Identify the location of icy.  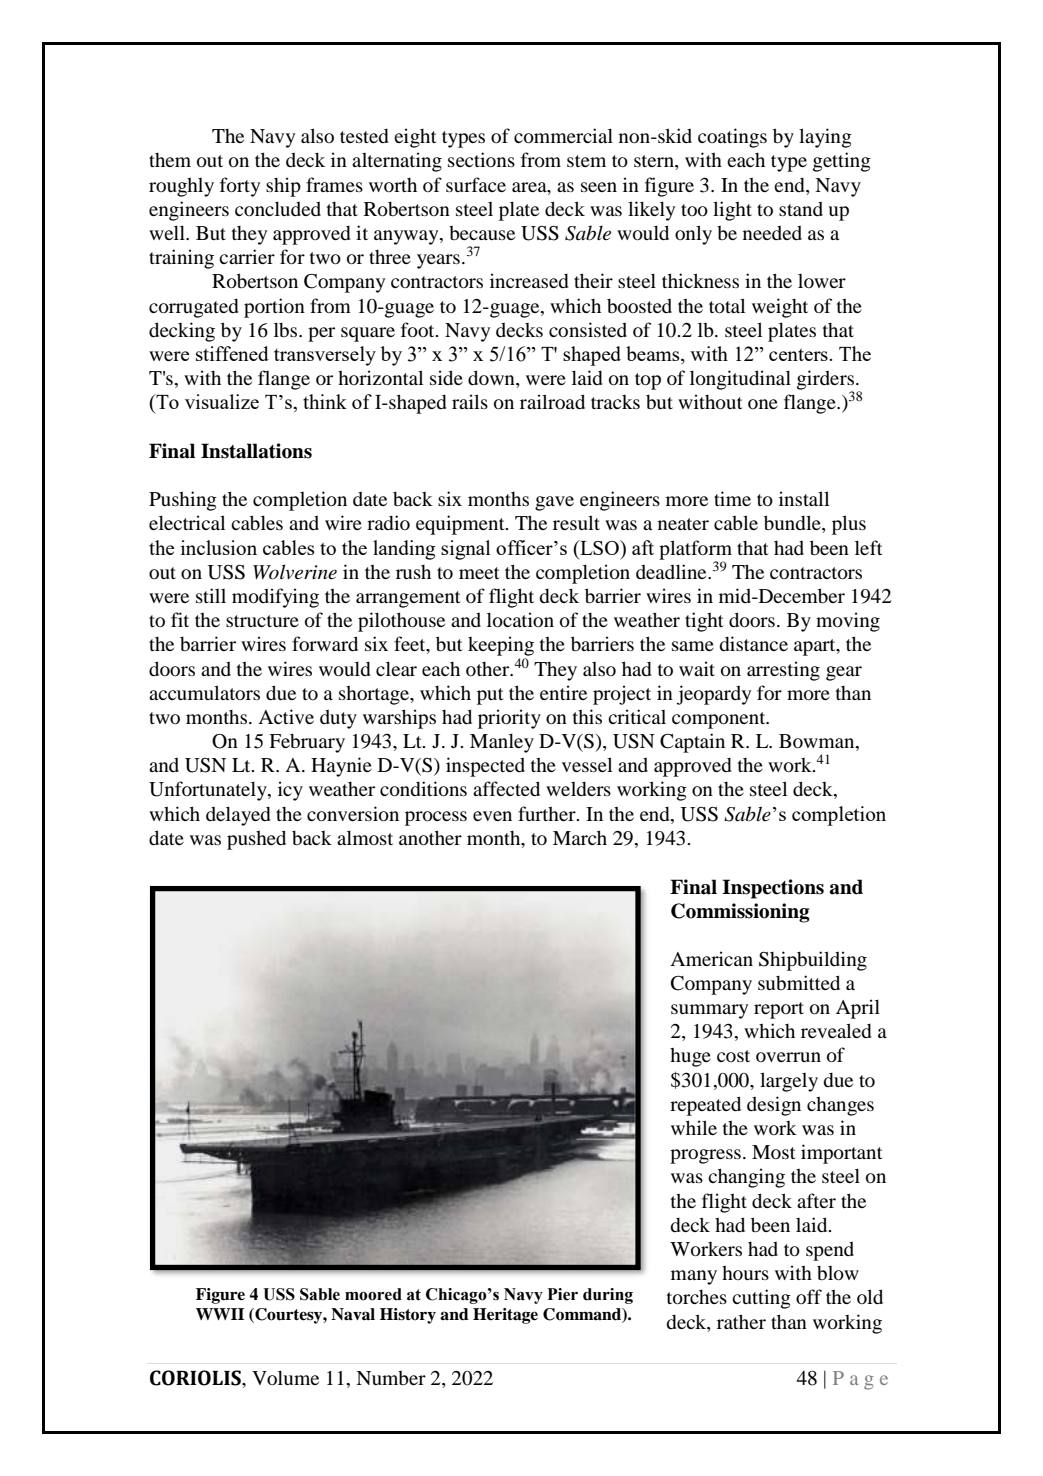
(290, 791).
